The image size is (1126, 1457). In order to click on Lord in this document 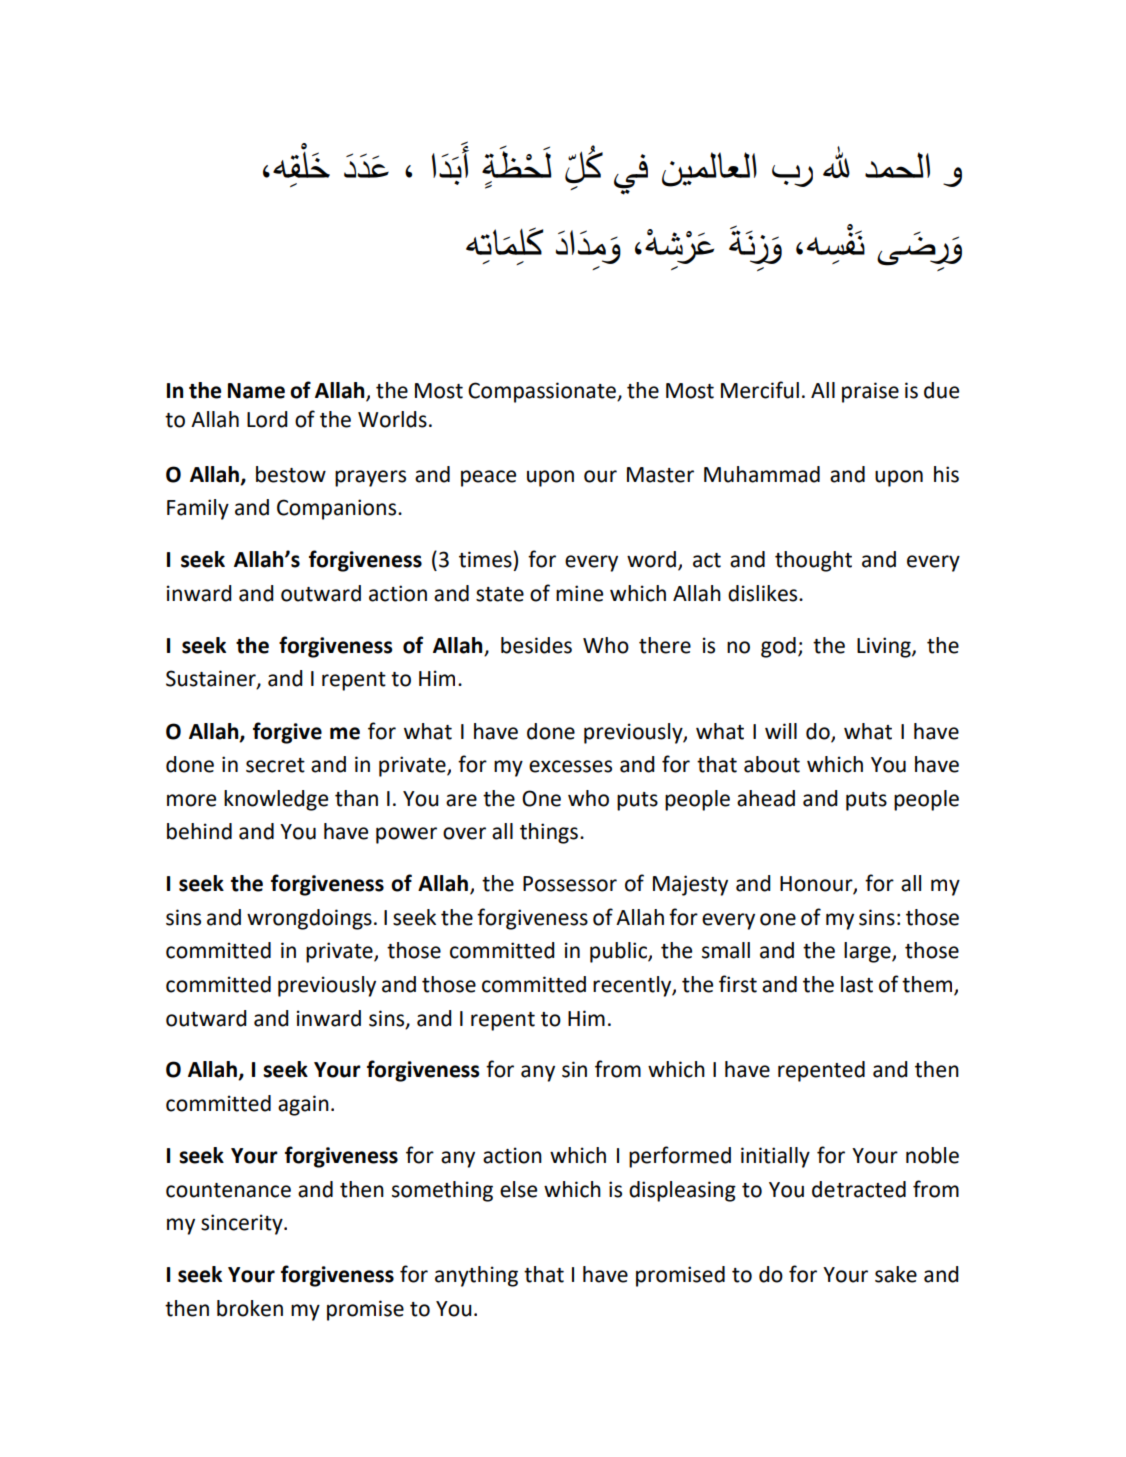, I will do `click(267, 419)`.
